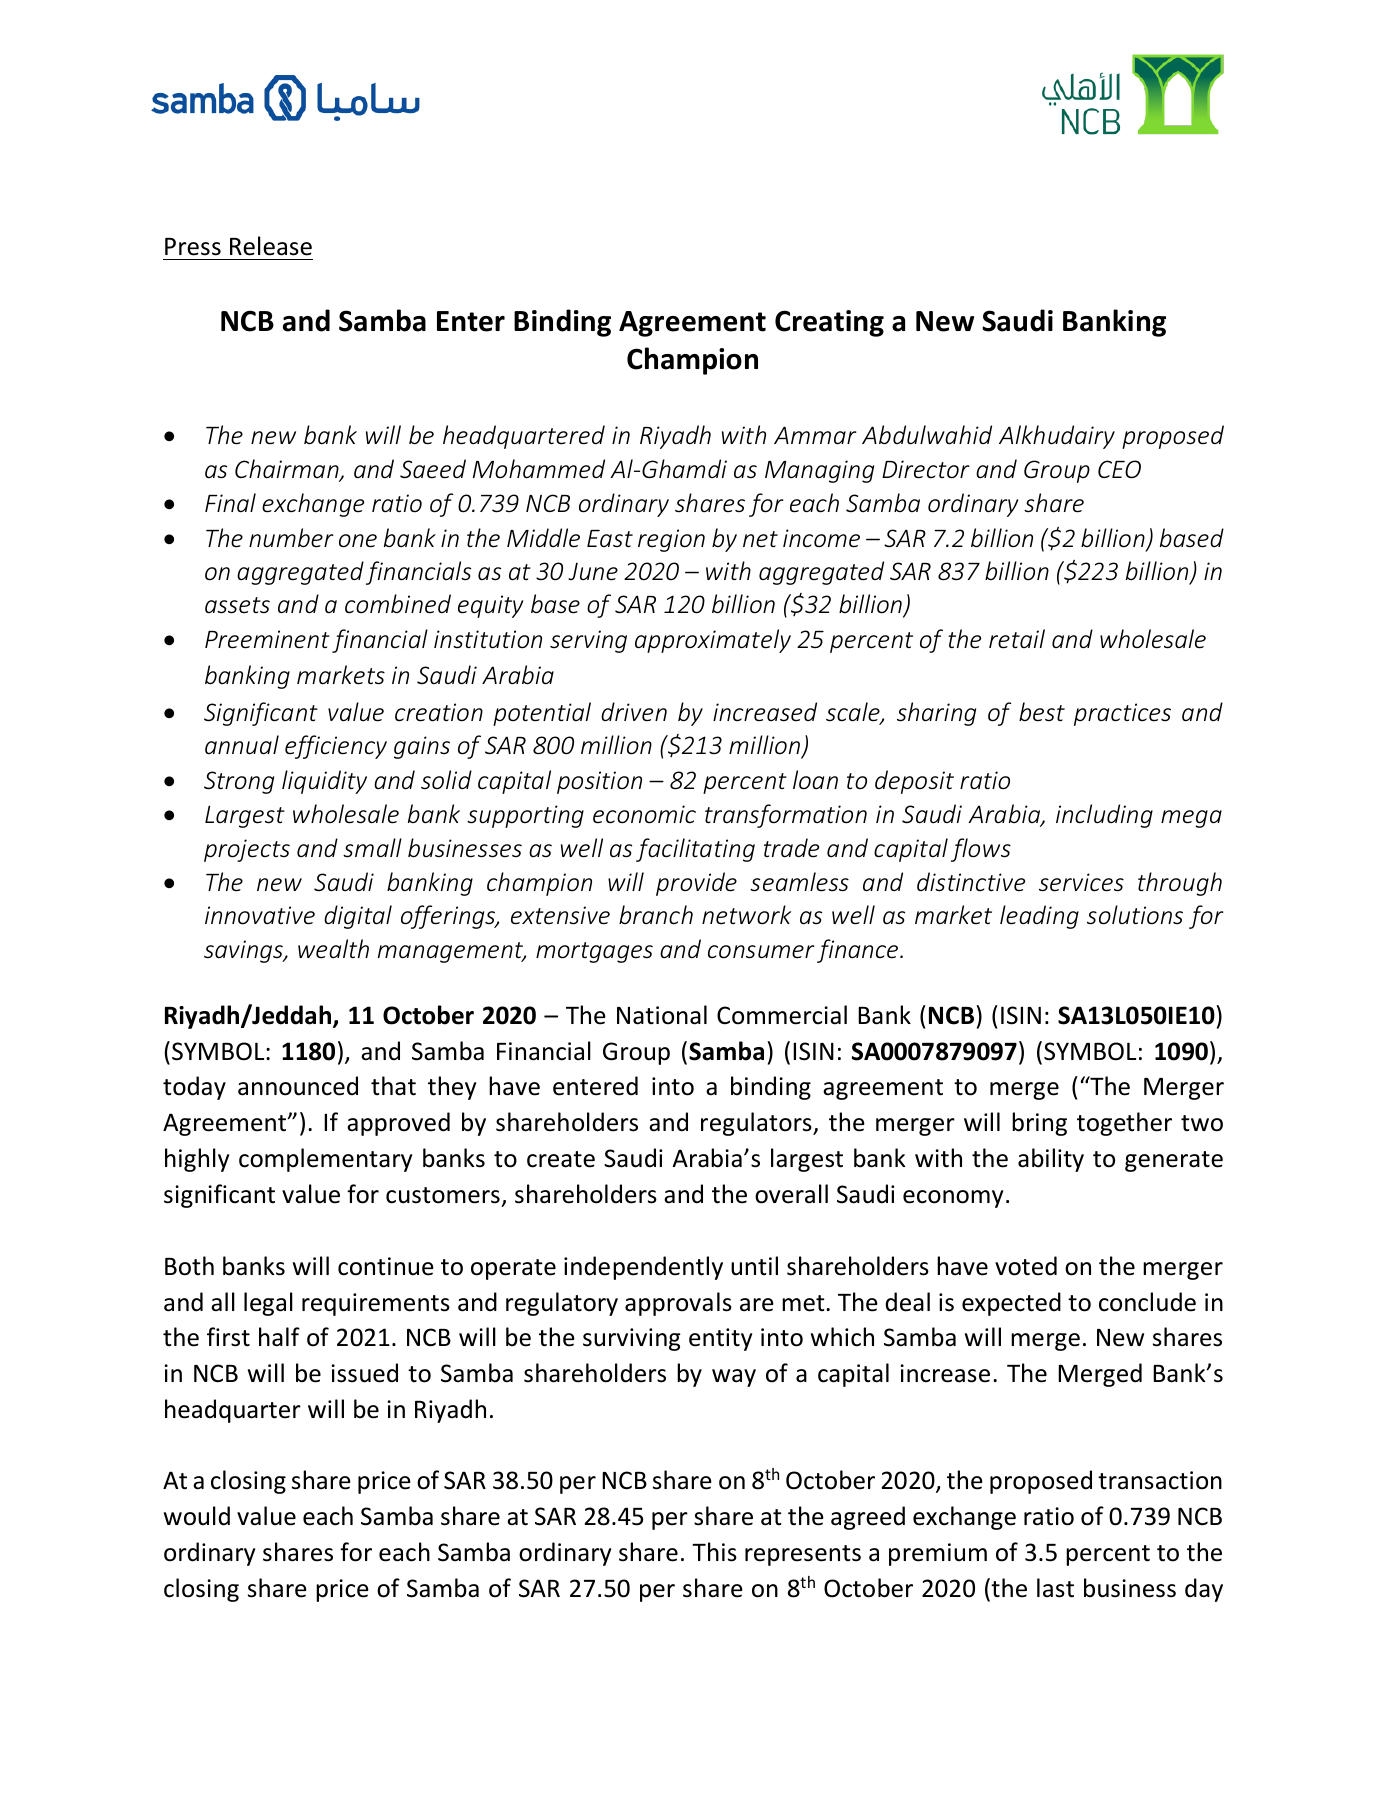 The height and width of the image is (1794, 1387). What do you see at coordinates (829, 323) in the image?
I see `Creating` at bounding box center [829, 323].
